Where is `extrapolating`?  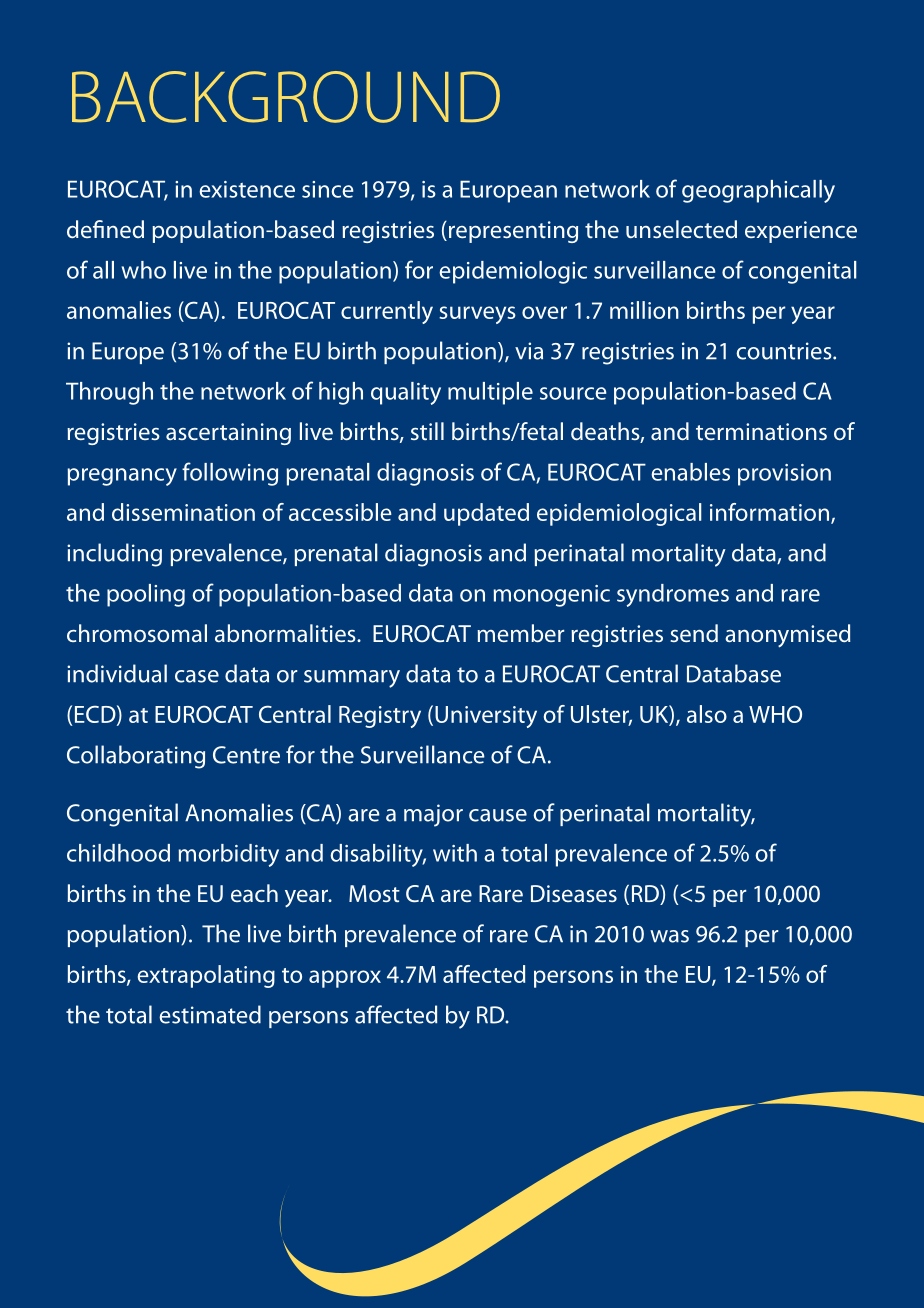
extrapolating is located at coordinates (206, 976).
